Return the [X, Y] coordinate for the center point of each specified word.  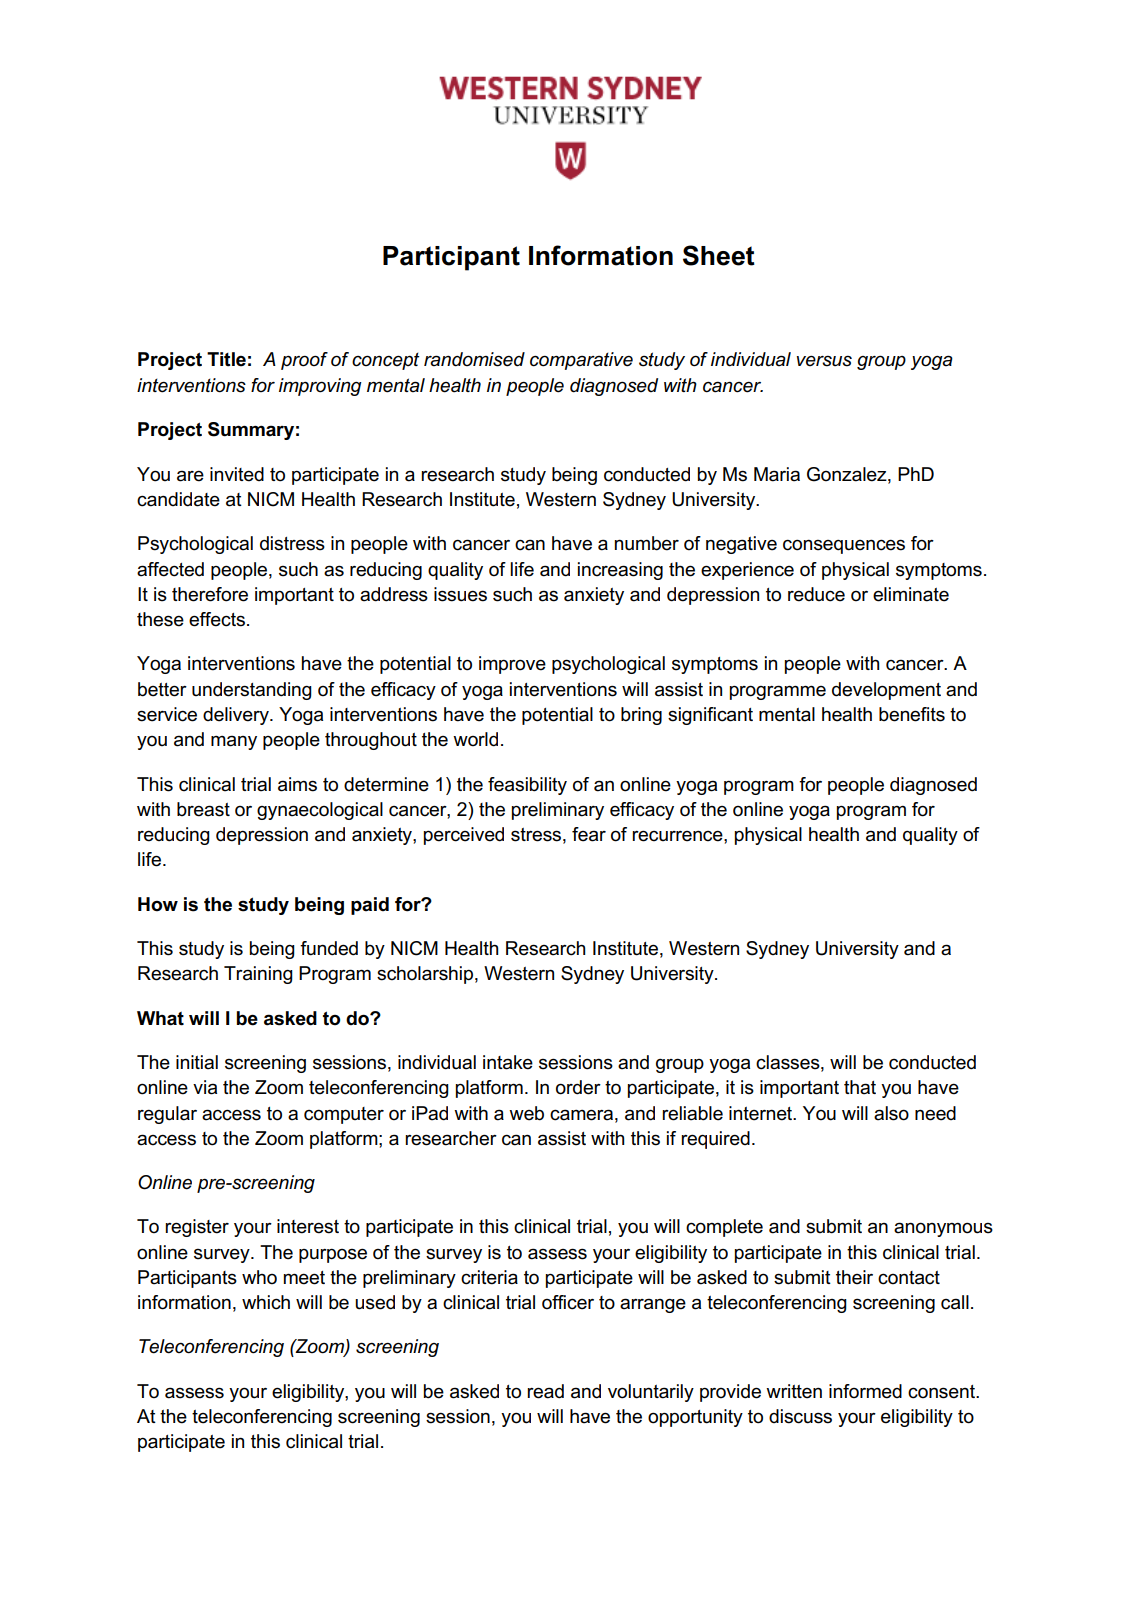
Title [226, 359]
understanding [252, 691]
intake [508, 1062]
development [886, 691]
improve [512, 665]
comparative [581, 361]
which [266, 1302]
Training [258, 975]
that [860, 1087]
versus [824, 361]
